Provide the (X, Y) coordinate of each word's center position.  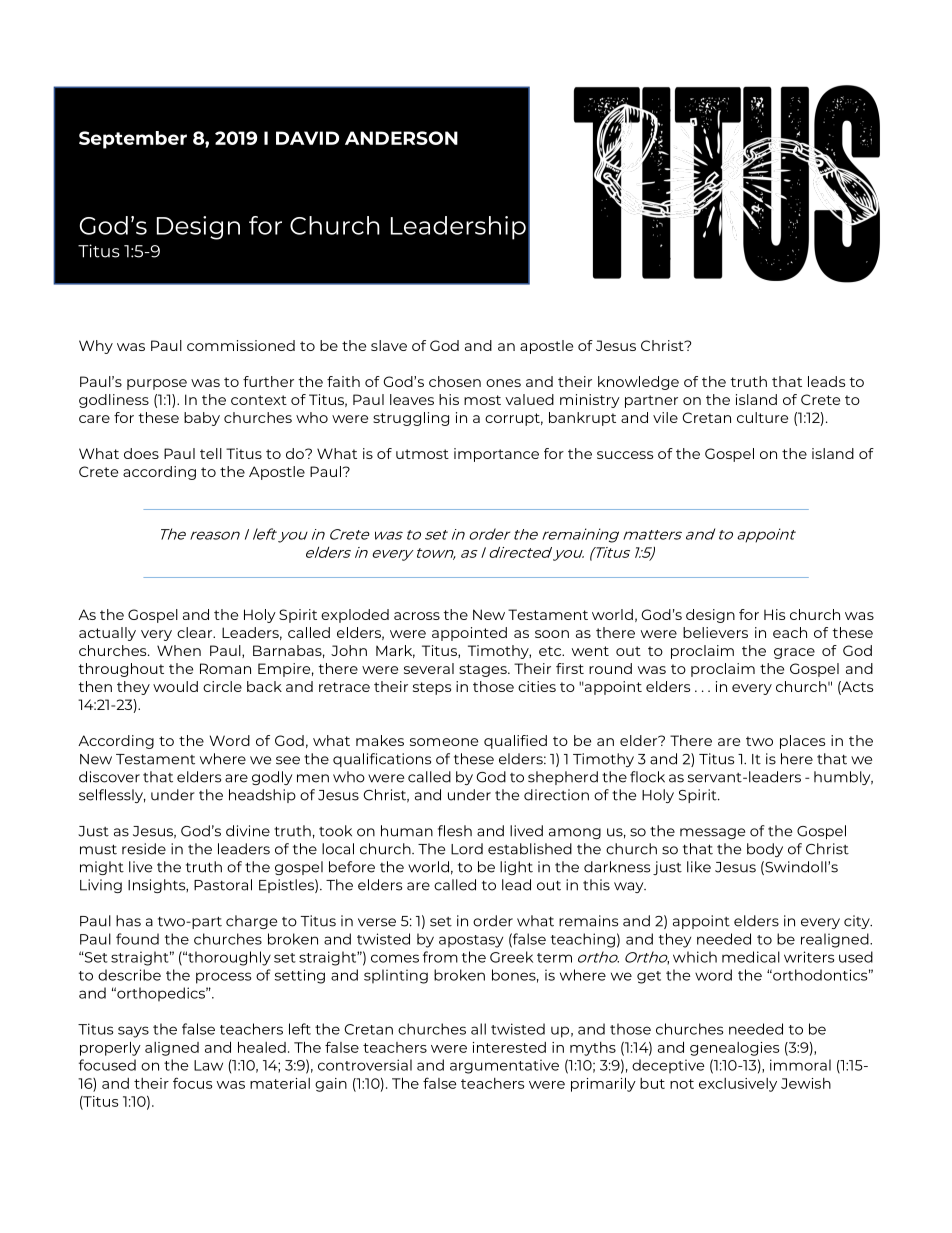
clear (196, 632)
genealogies (734, 1049)
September (133, 140)
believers (715, 632)
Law (208, 1065)
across (417, 616)
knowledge (638, 383)
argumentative (504, 1066)
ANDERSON (401, 138)
